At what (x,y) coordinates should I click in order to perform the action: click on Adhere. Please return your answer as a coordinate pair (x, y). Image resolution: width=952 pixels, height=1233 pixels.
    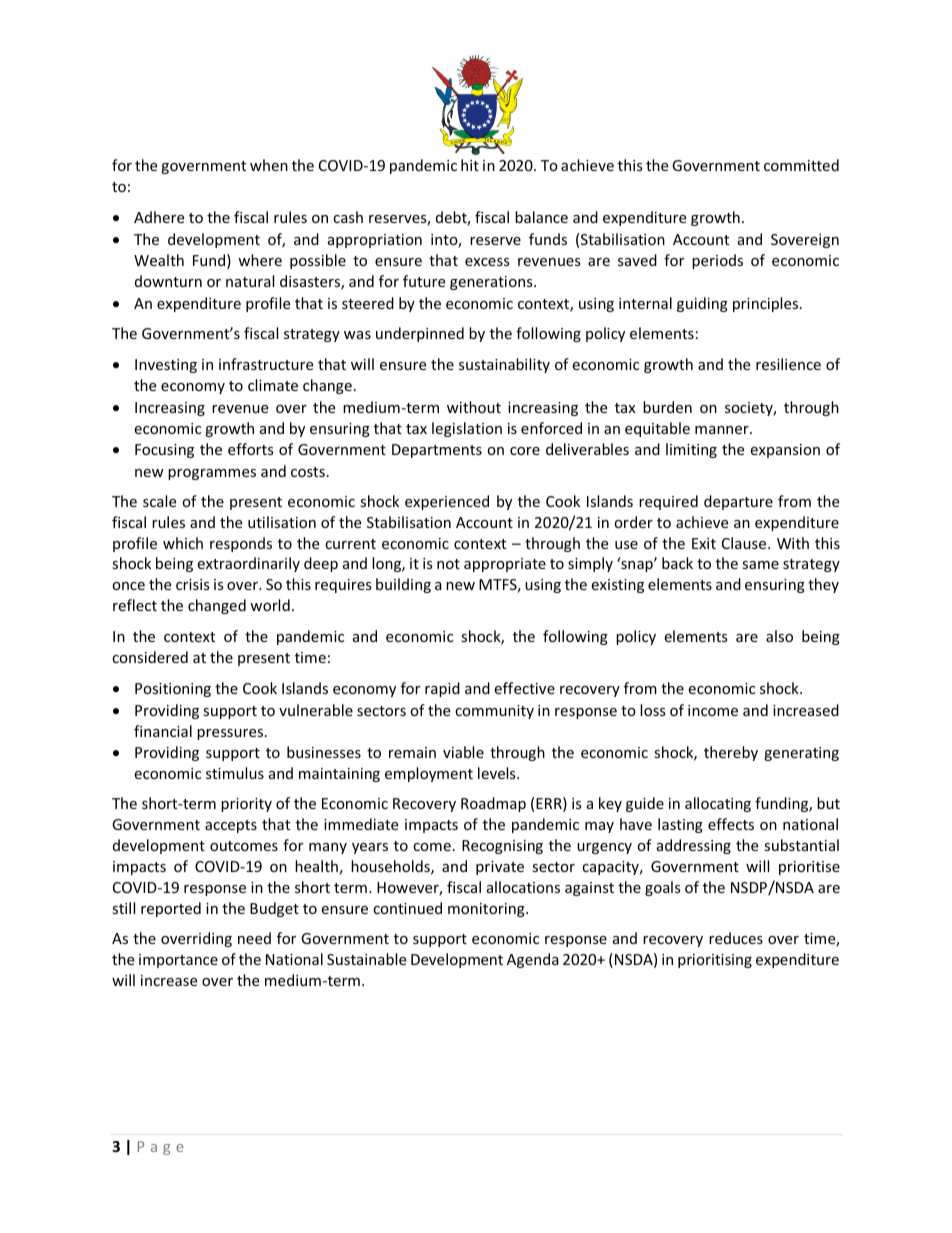
    Looking at the image, I should click on (159, 217).
